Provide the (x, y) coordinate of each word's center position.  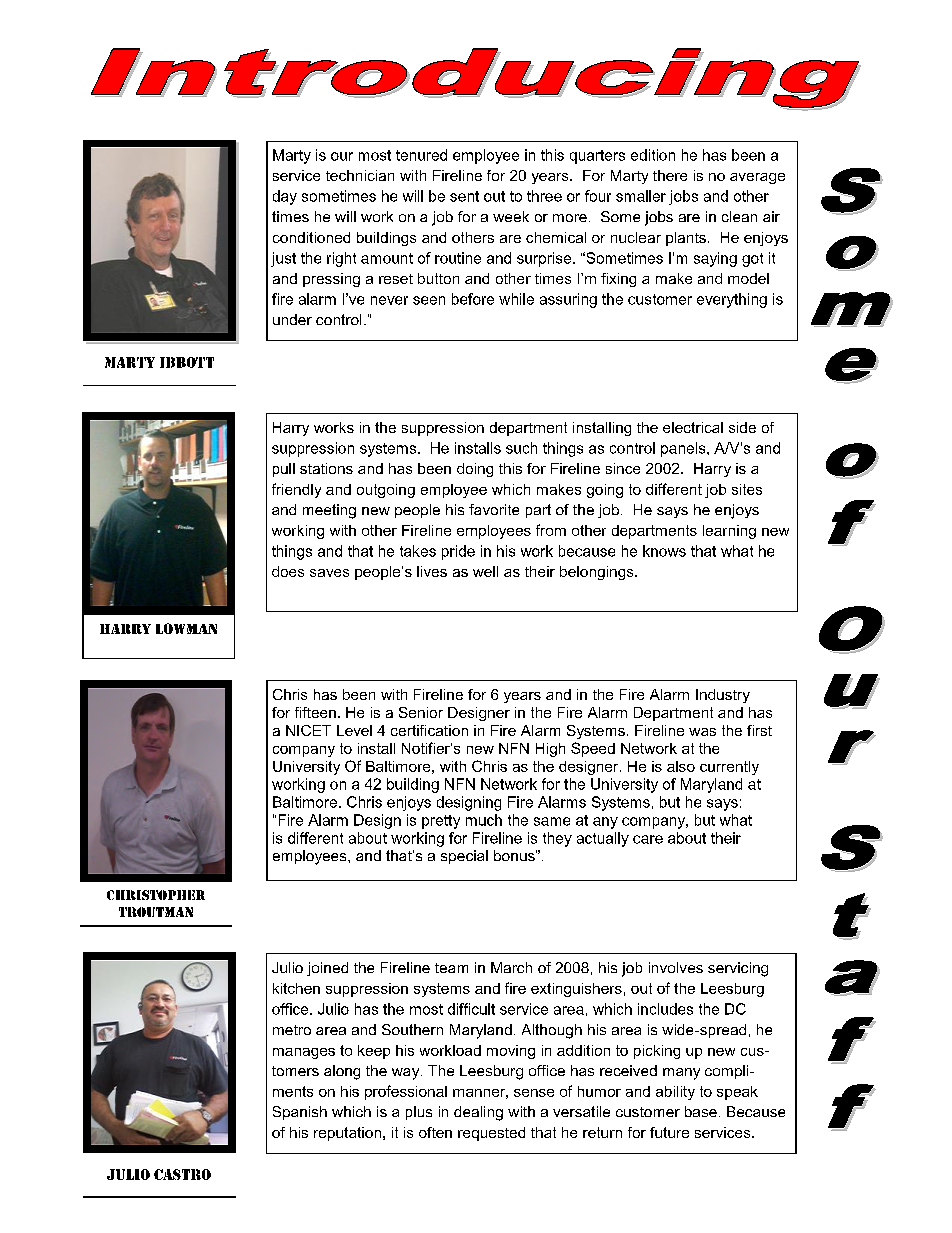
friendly (296, 490)
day (285, 197)
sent (464, 196)
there (670, 175)
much (484, 820)
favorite (494, 509)
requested (491, 1134)
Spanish (300, 1113)
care (648, 839)
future (669, 1132)
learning (729, 532)
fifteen (315, 712)
